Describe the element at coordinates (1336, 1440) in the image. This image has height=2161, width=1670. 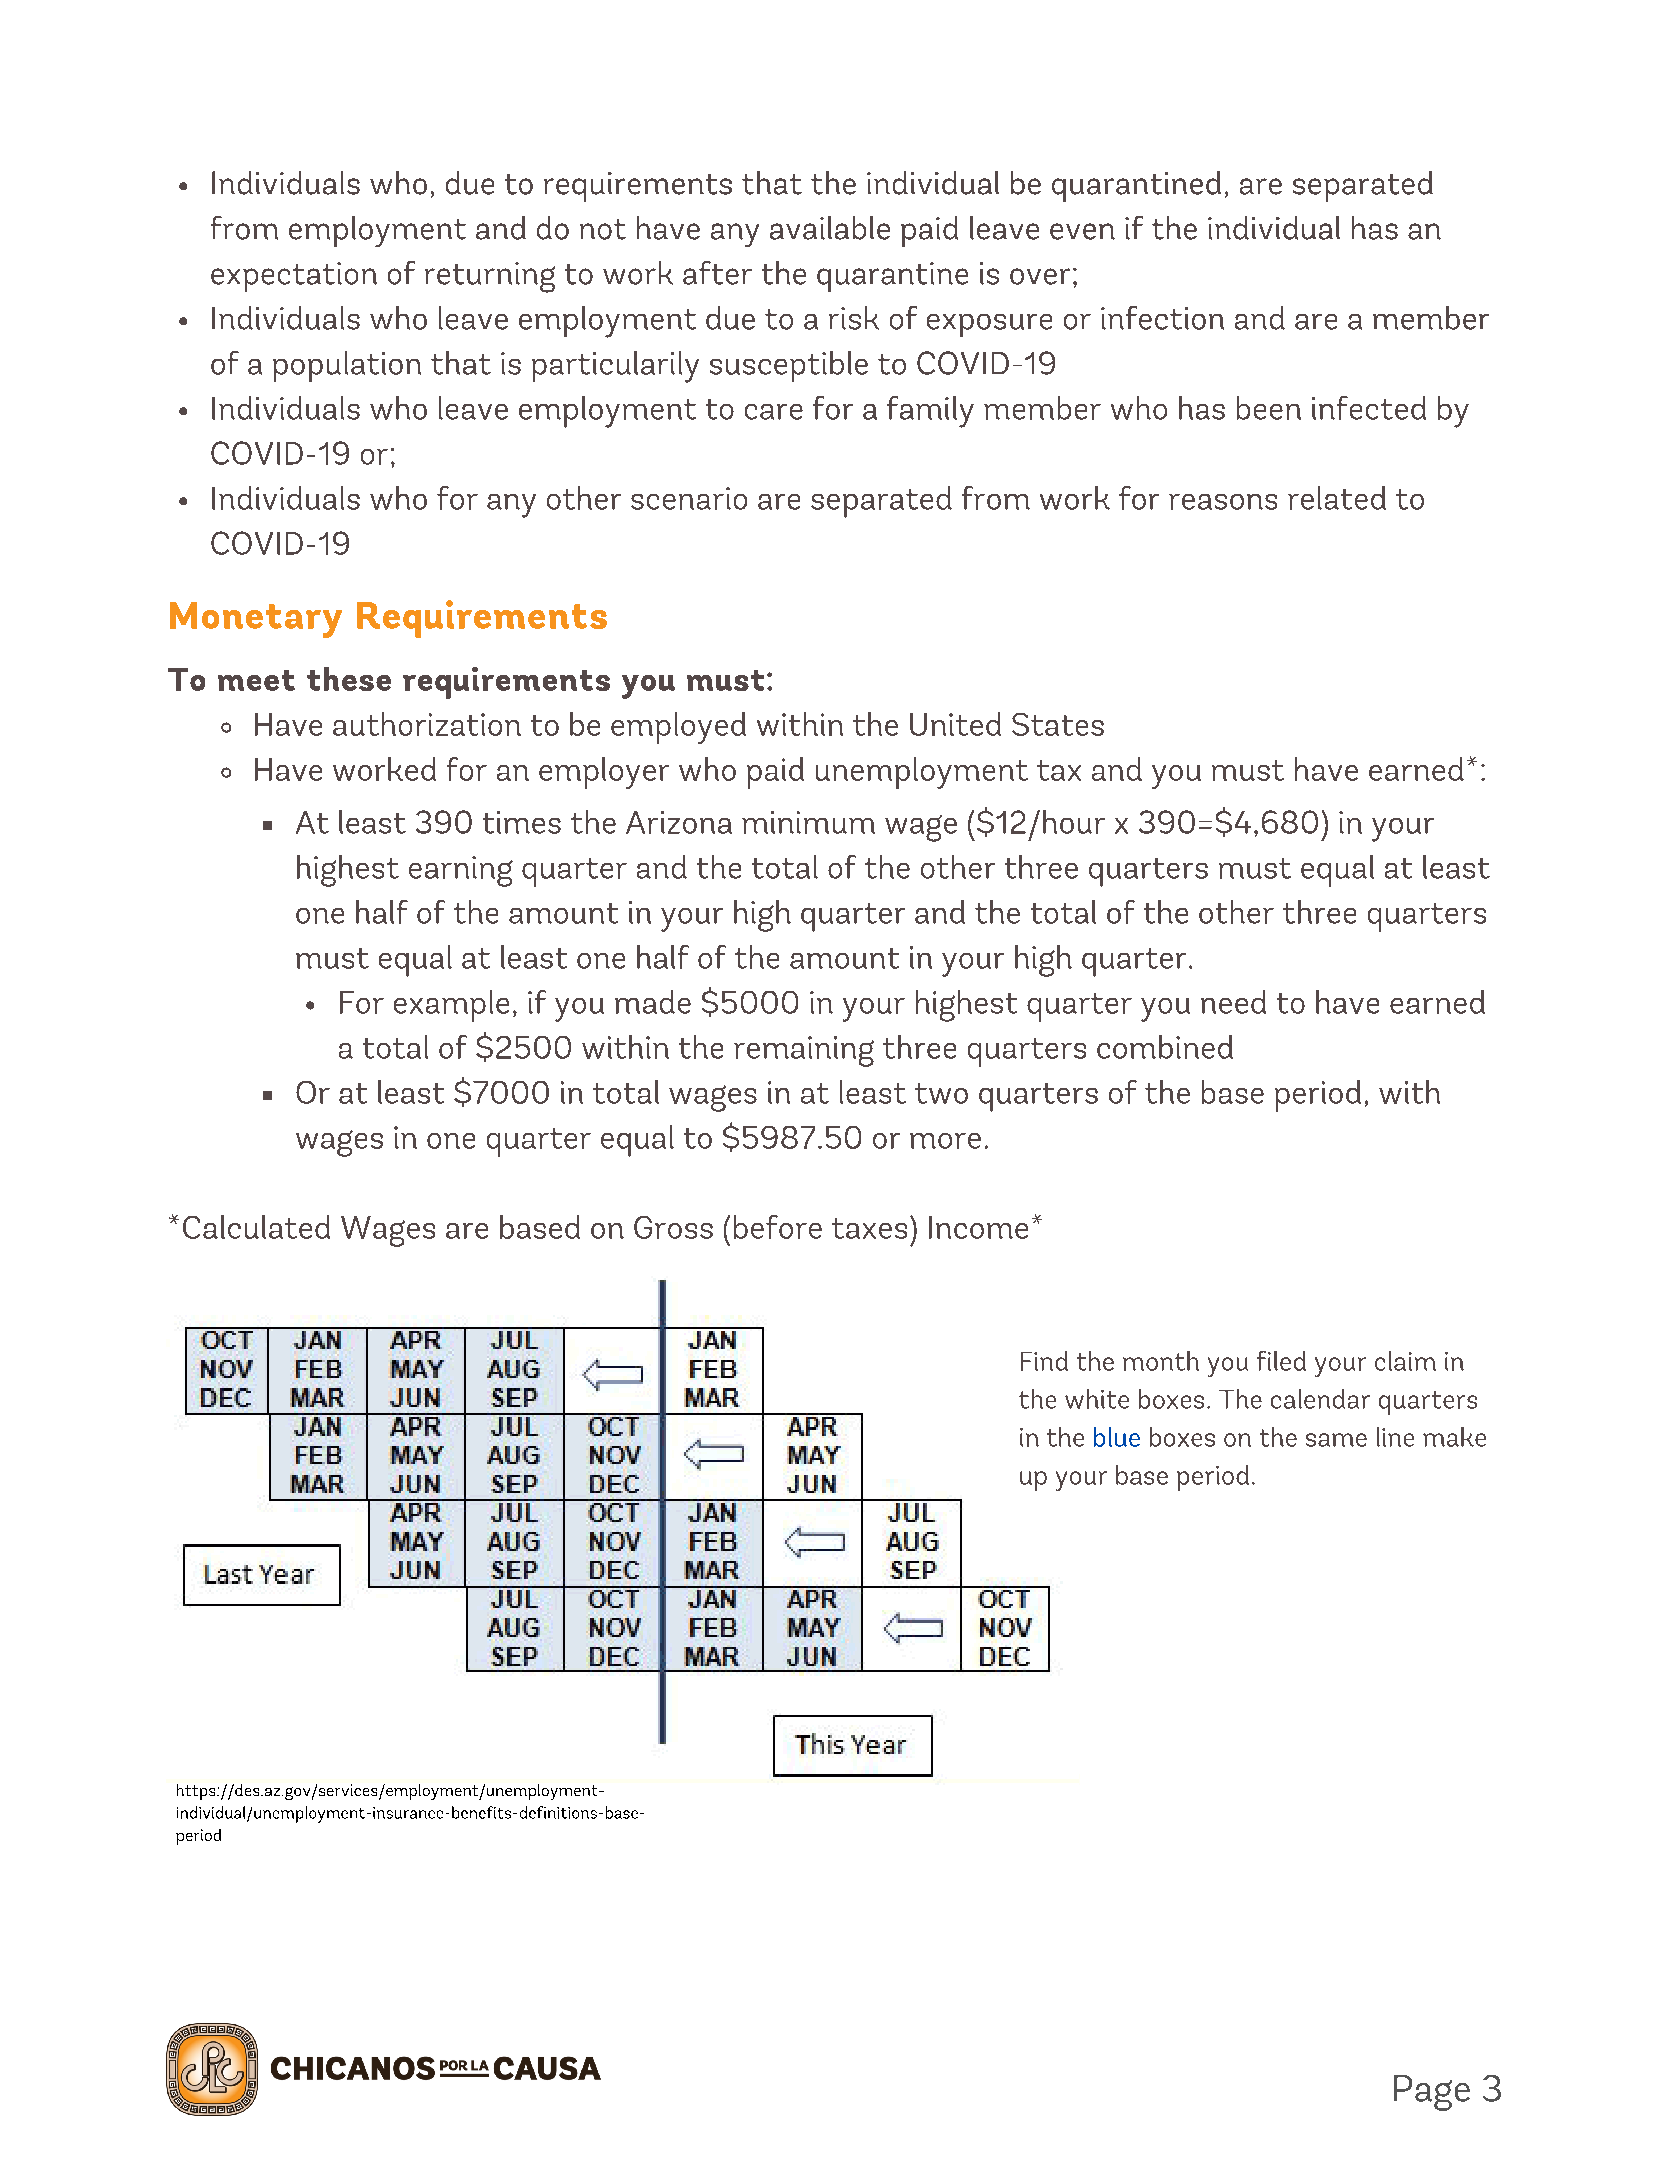
I see `same` at that location.
